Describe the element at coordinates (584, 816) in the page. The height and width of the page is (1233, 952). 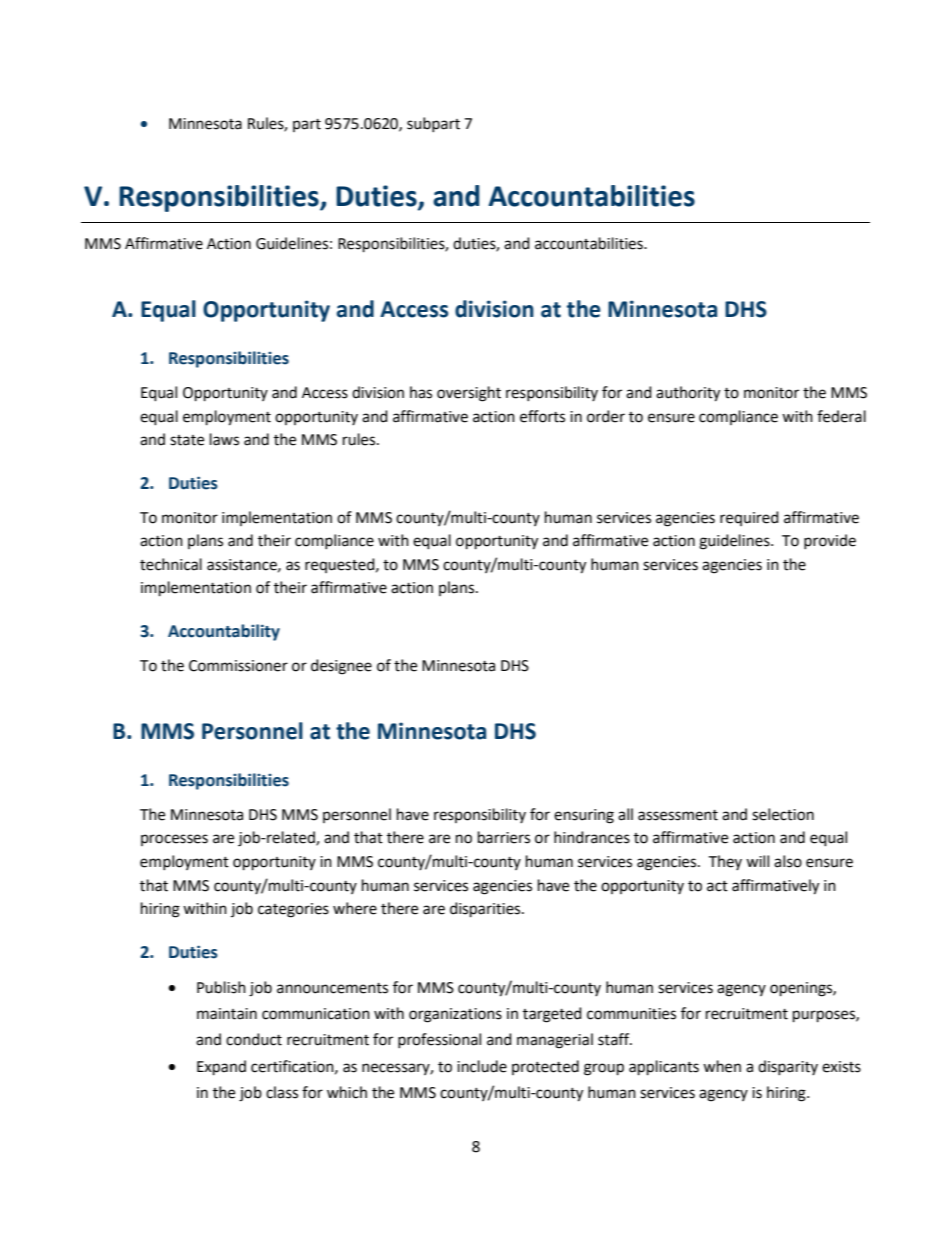
I see `ensuring` at that location.
